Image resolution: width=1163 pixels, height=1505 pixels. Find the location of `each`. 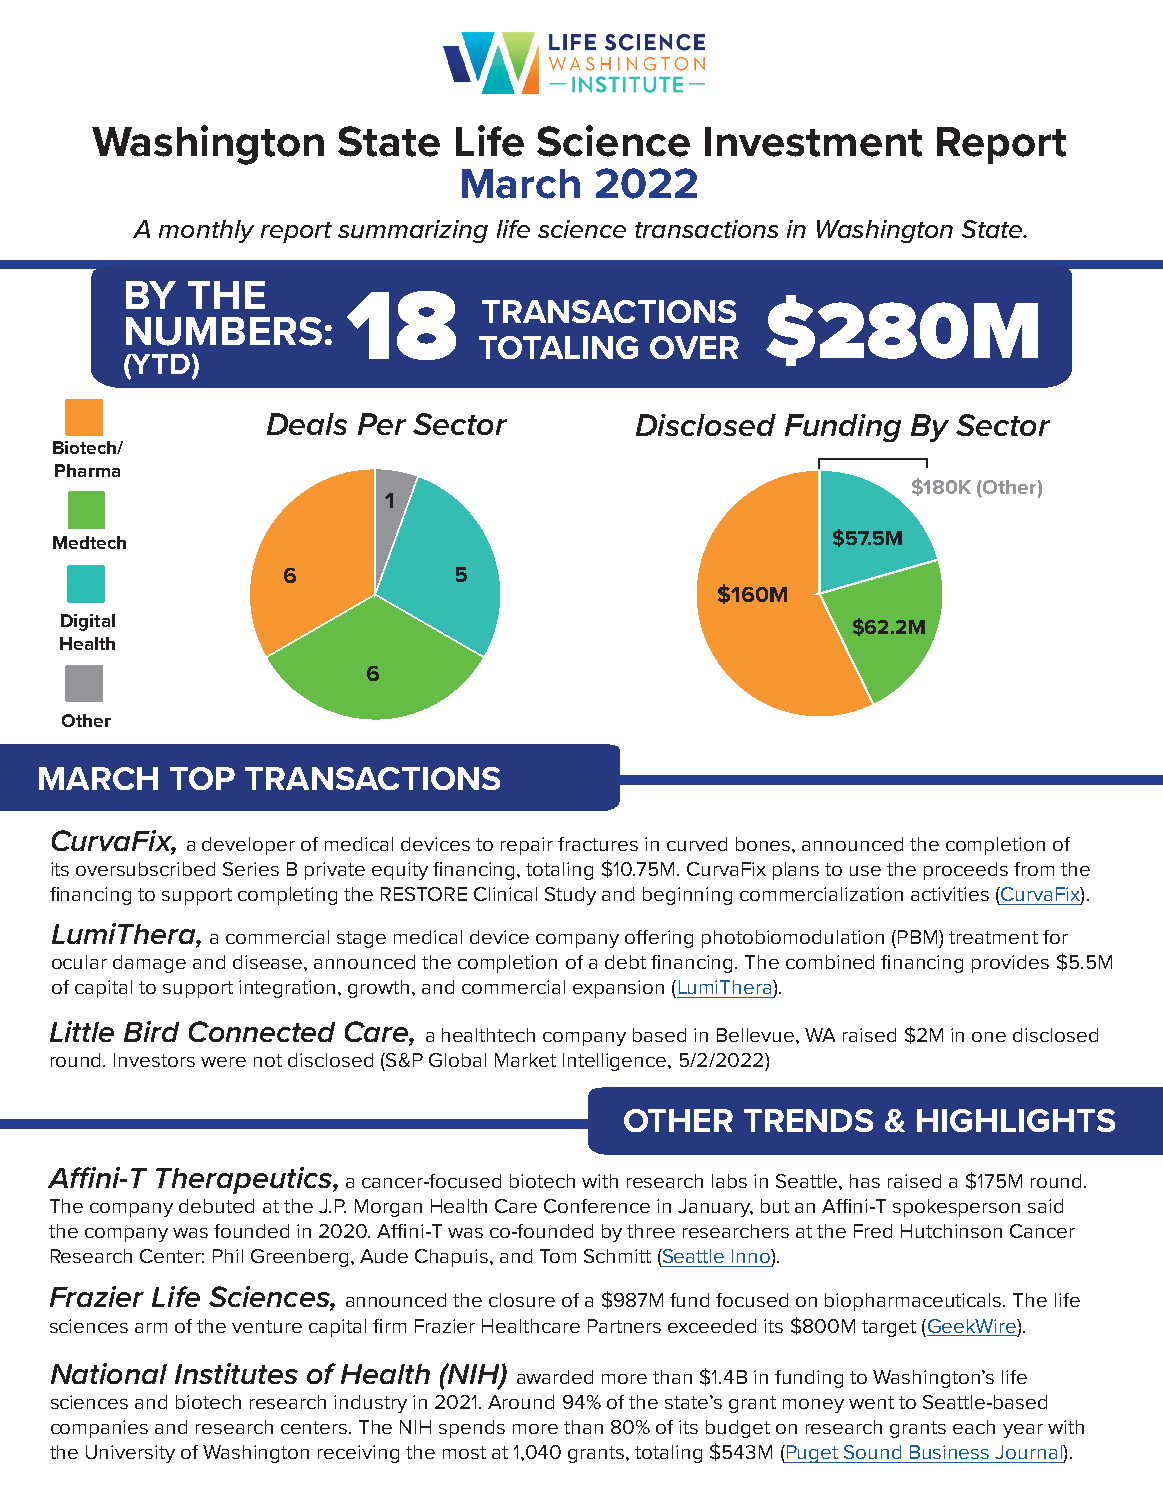

each is located at coordinates (974, 1427).
